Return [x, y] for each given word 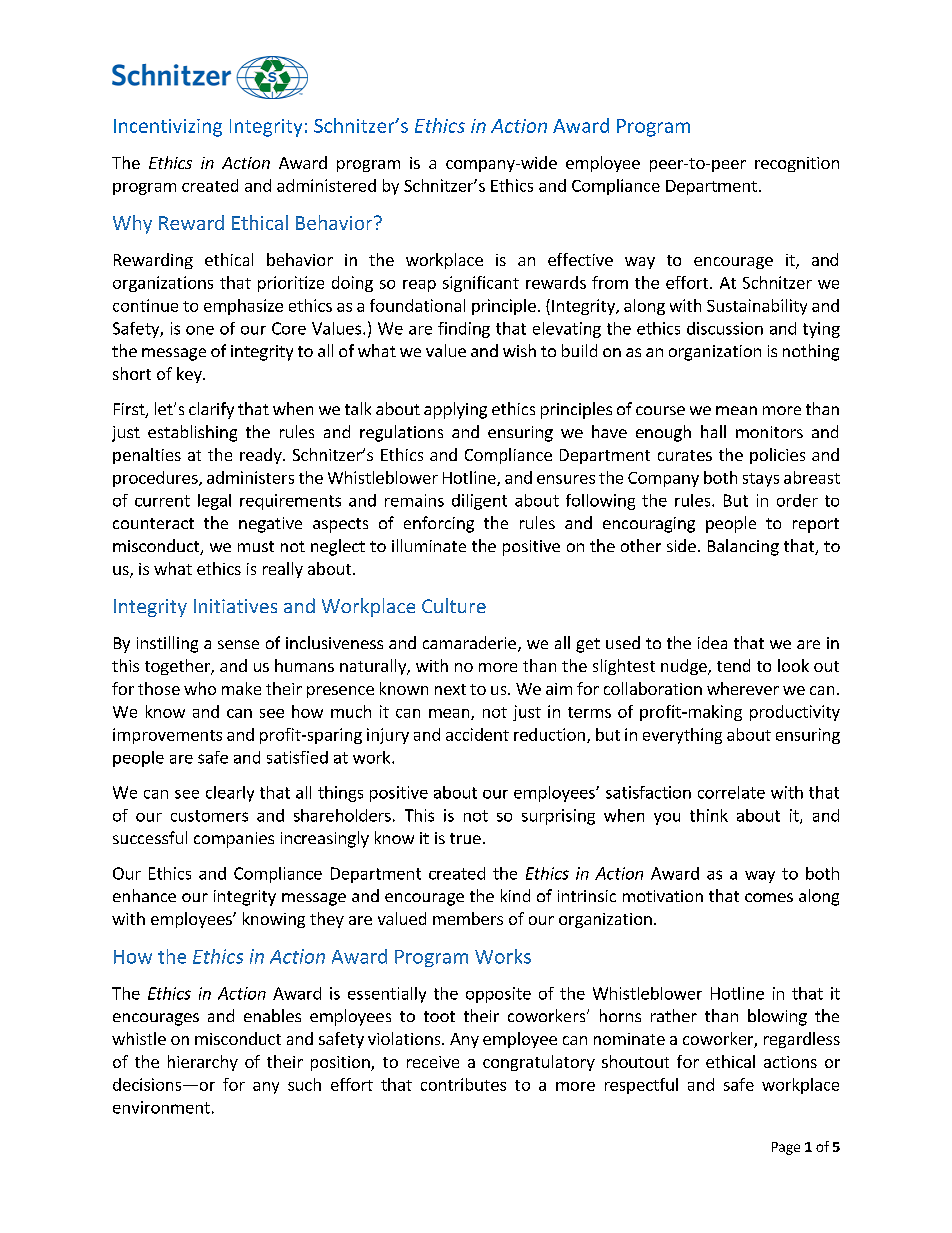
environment [161, 1107]
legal [214, 502]
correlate [731, 792]
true [465, 838]
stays [761, 480]
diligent [479, 502]
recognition [797, 164]
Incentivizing [168, 128]
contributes [463, 1084]
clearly [230, 794]
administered [326, 185]
